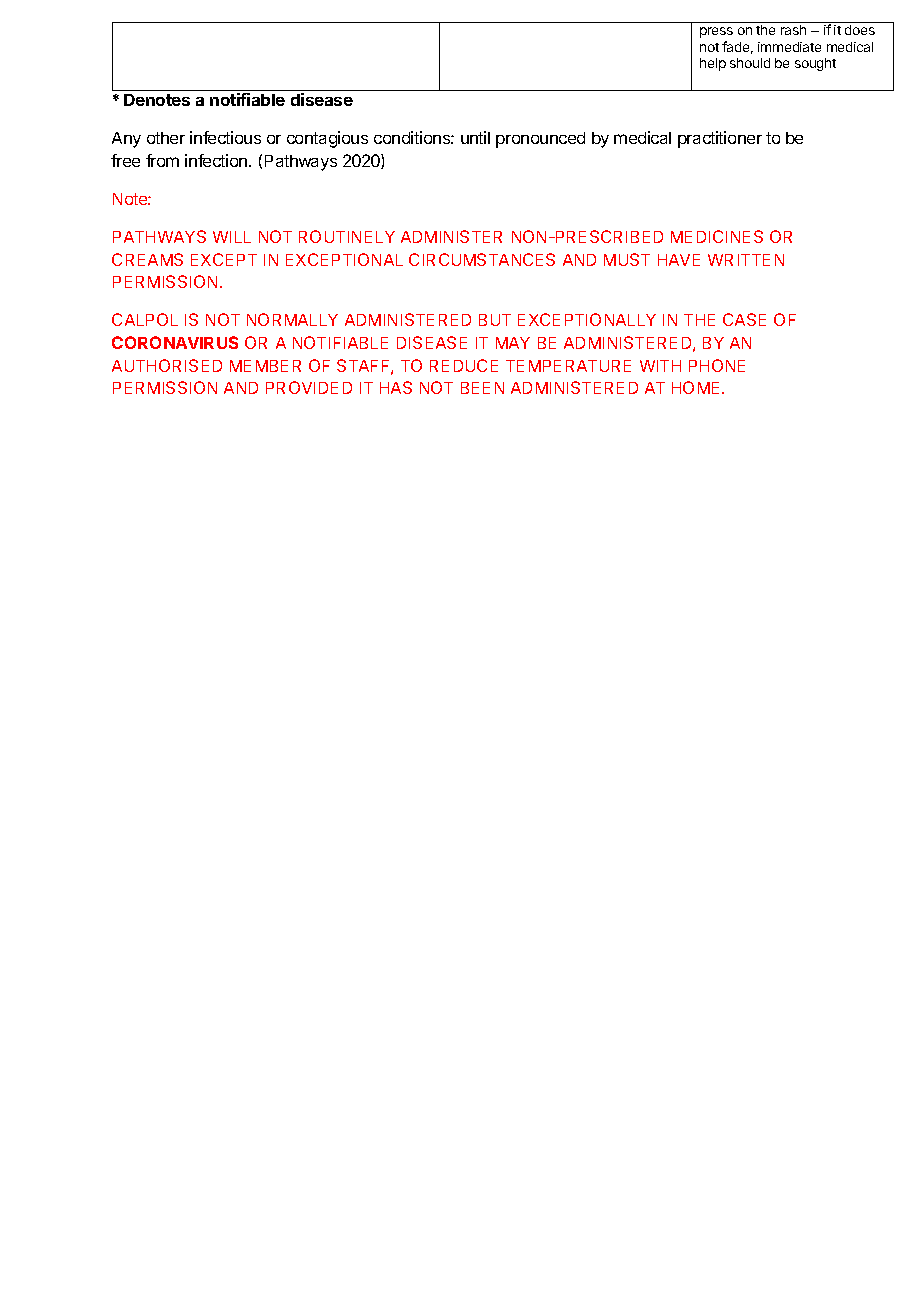 Image resolution: width=924 pixels, height=1308 pixels. Describe the element at coordinates (540, 140) in the image. I see `pronounced` at that location.
